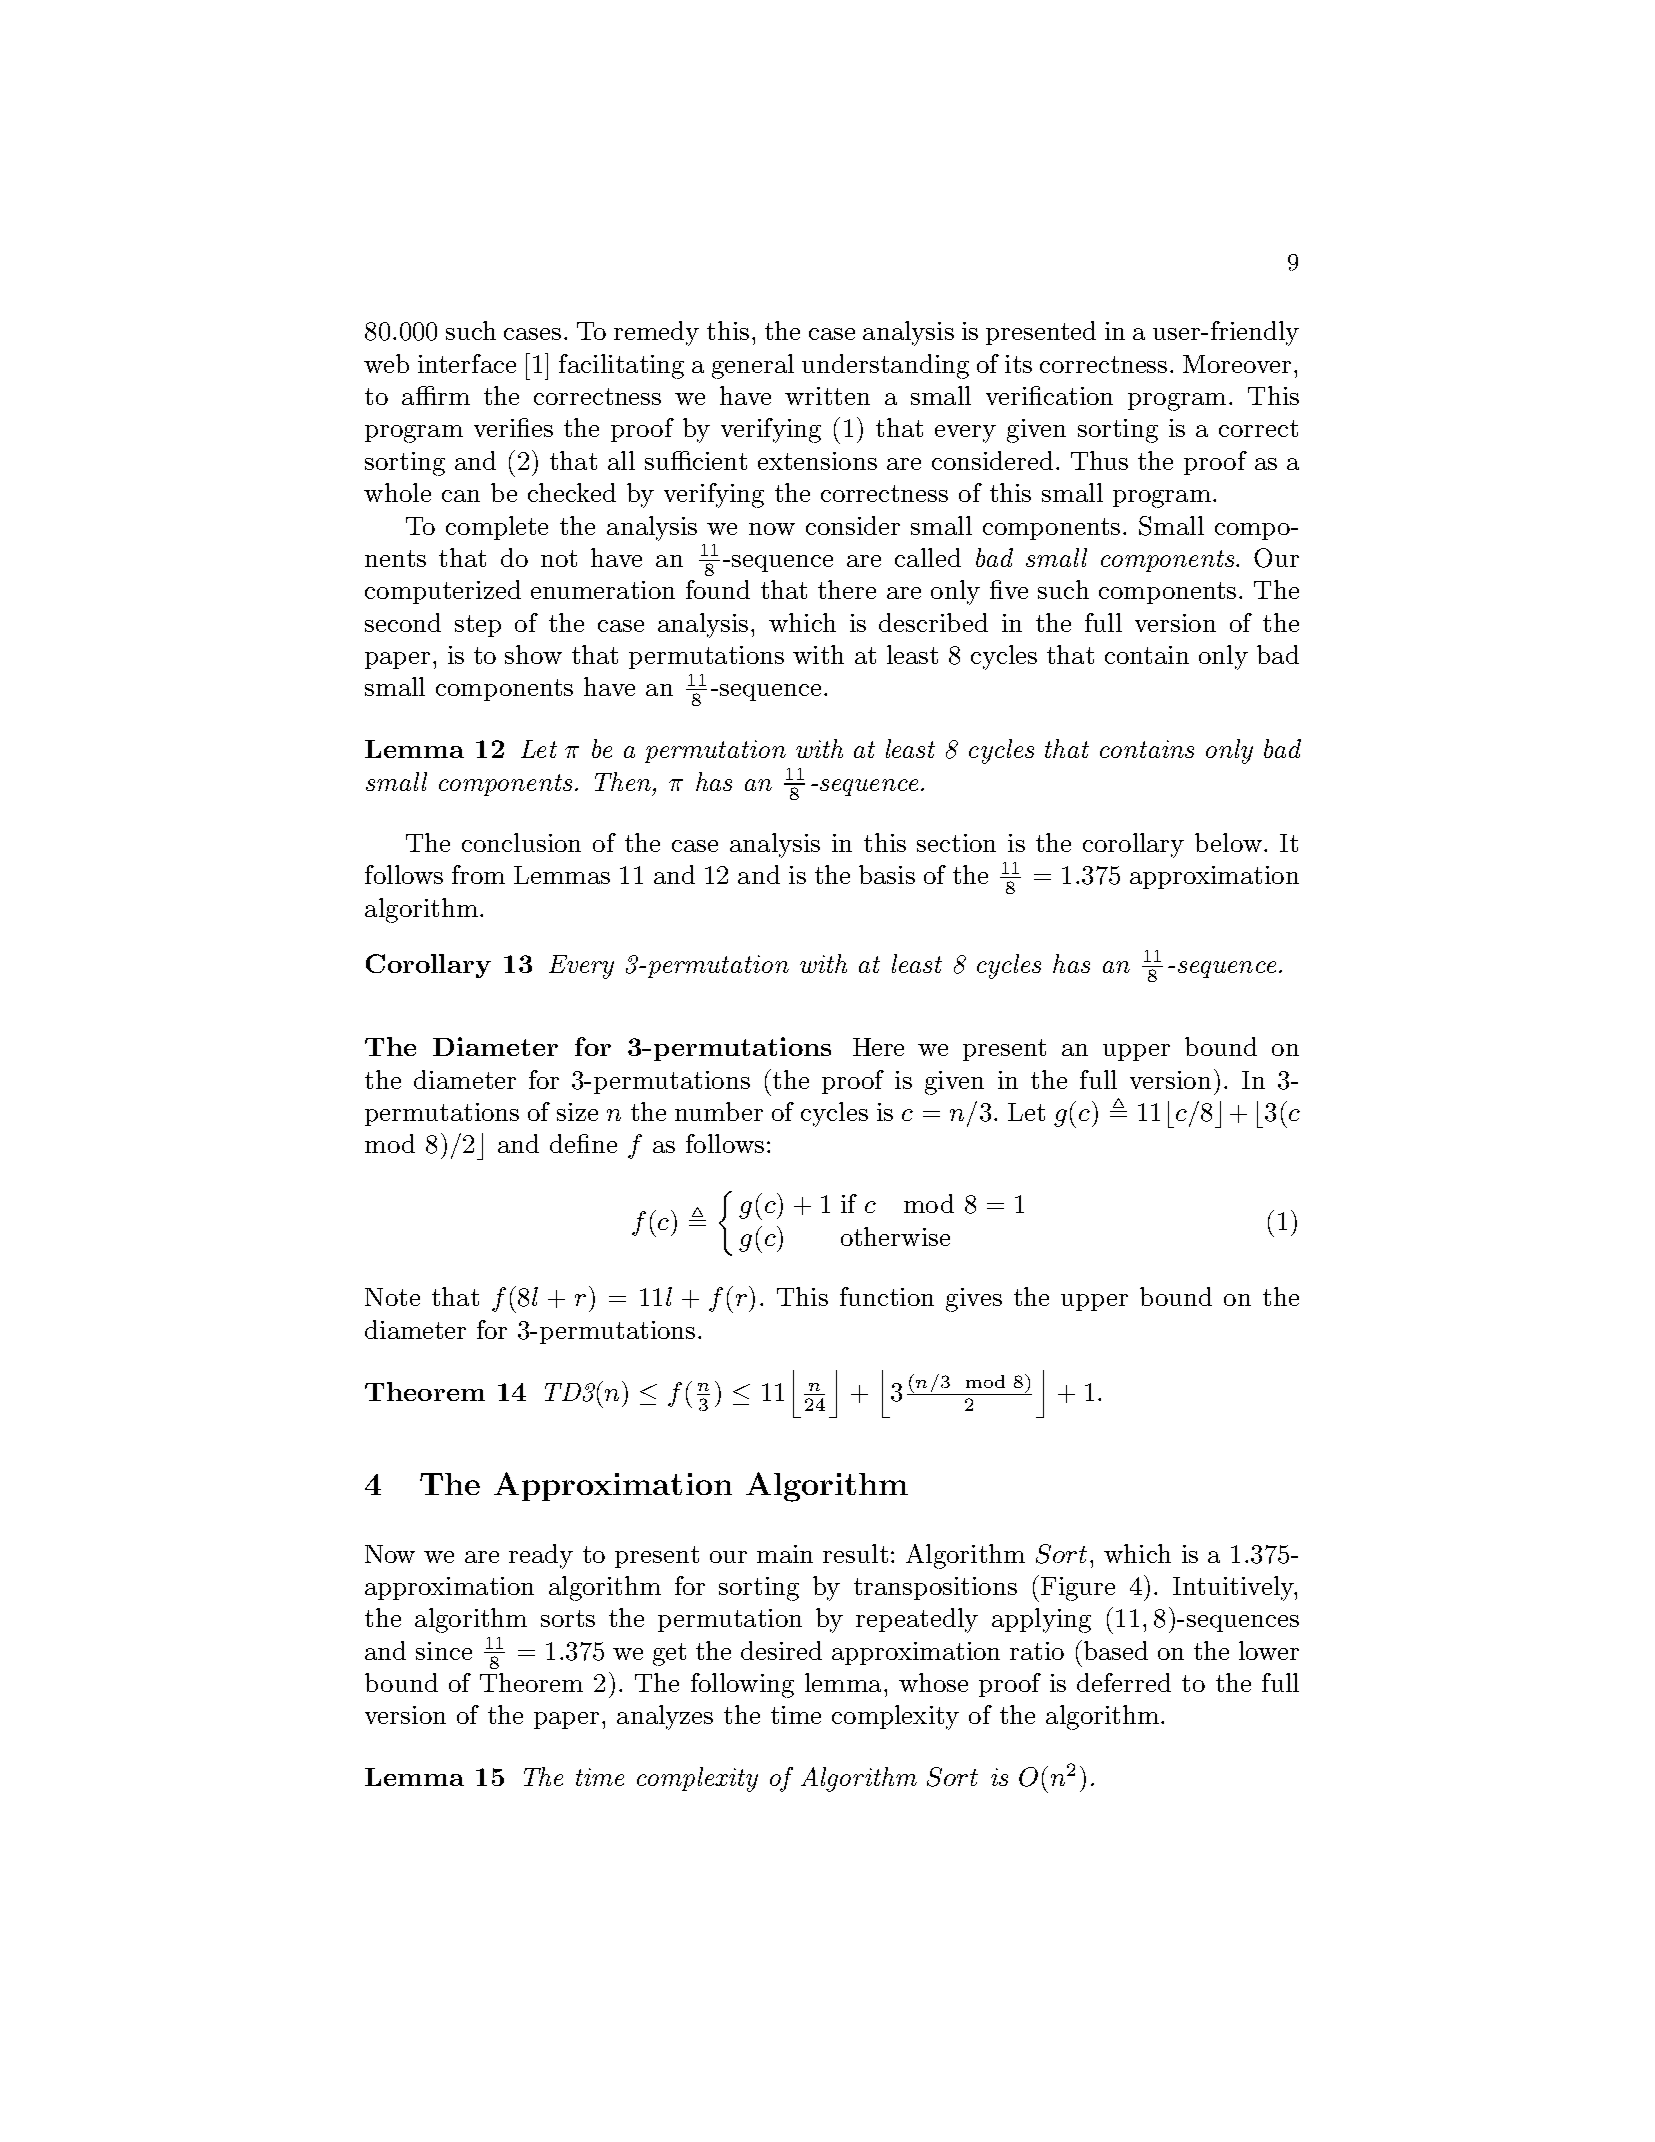  I want to click on deferred, so click(1124, 1682).
